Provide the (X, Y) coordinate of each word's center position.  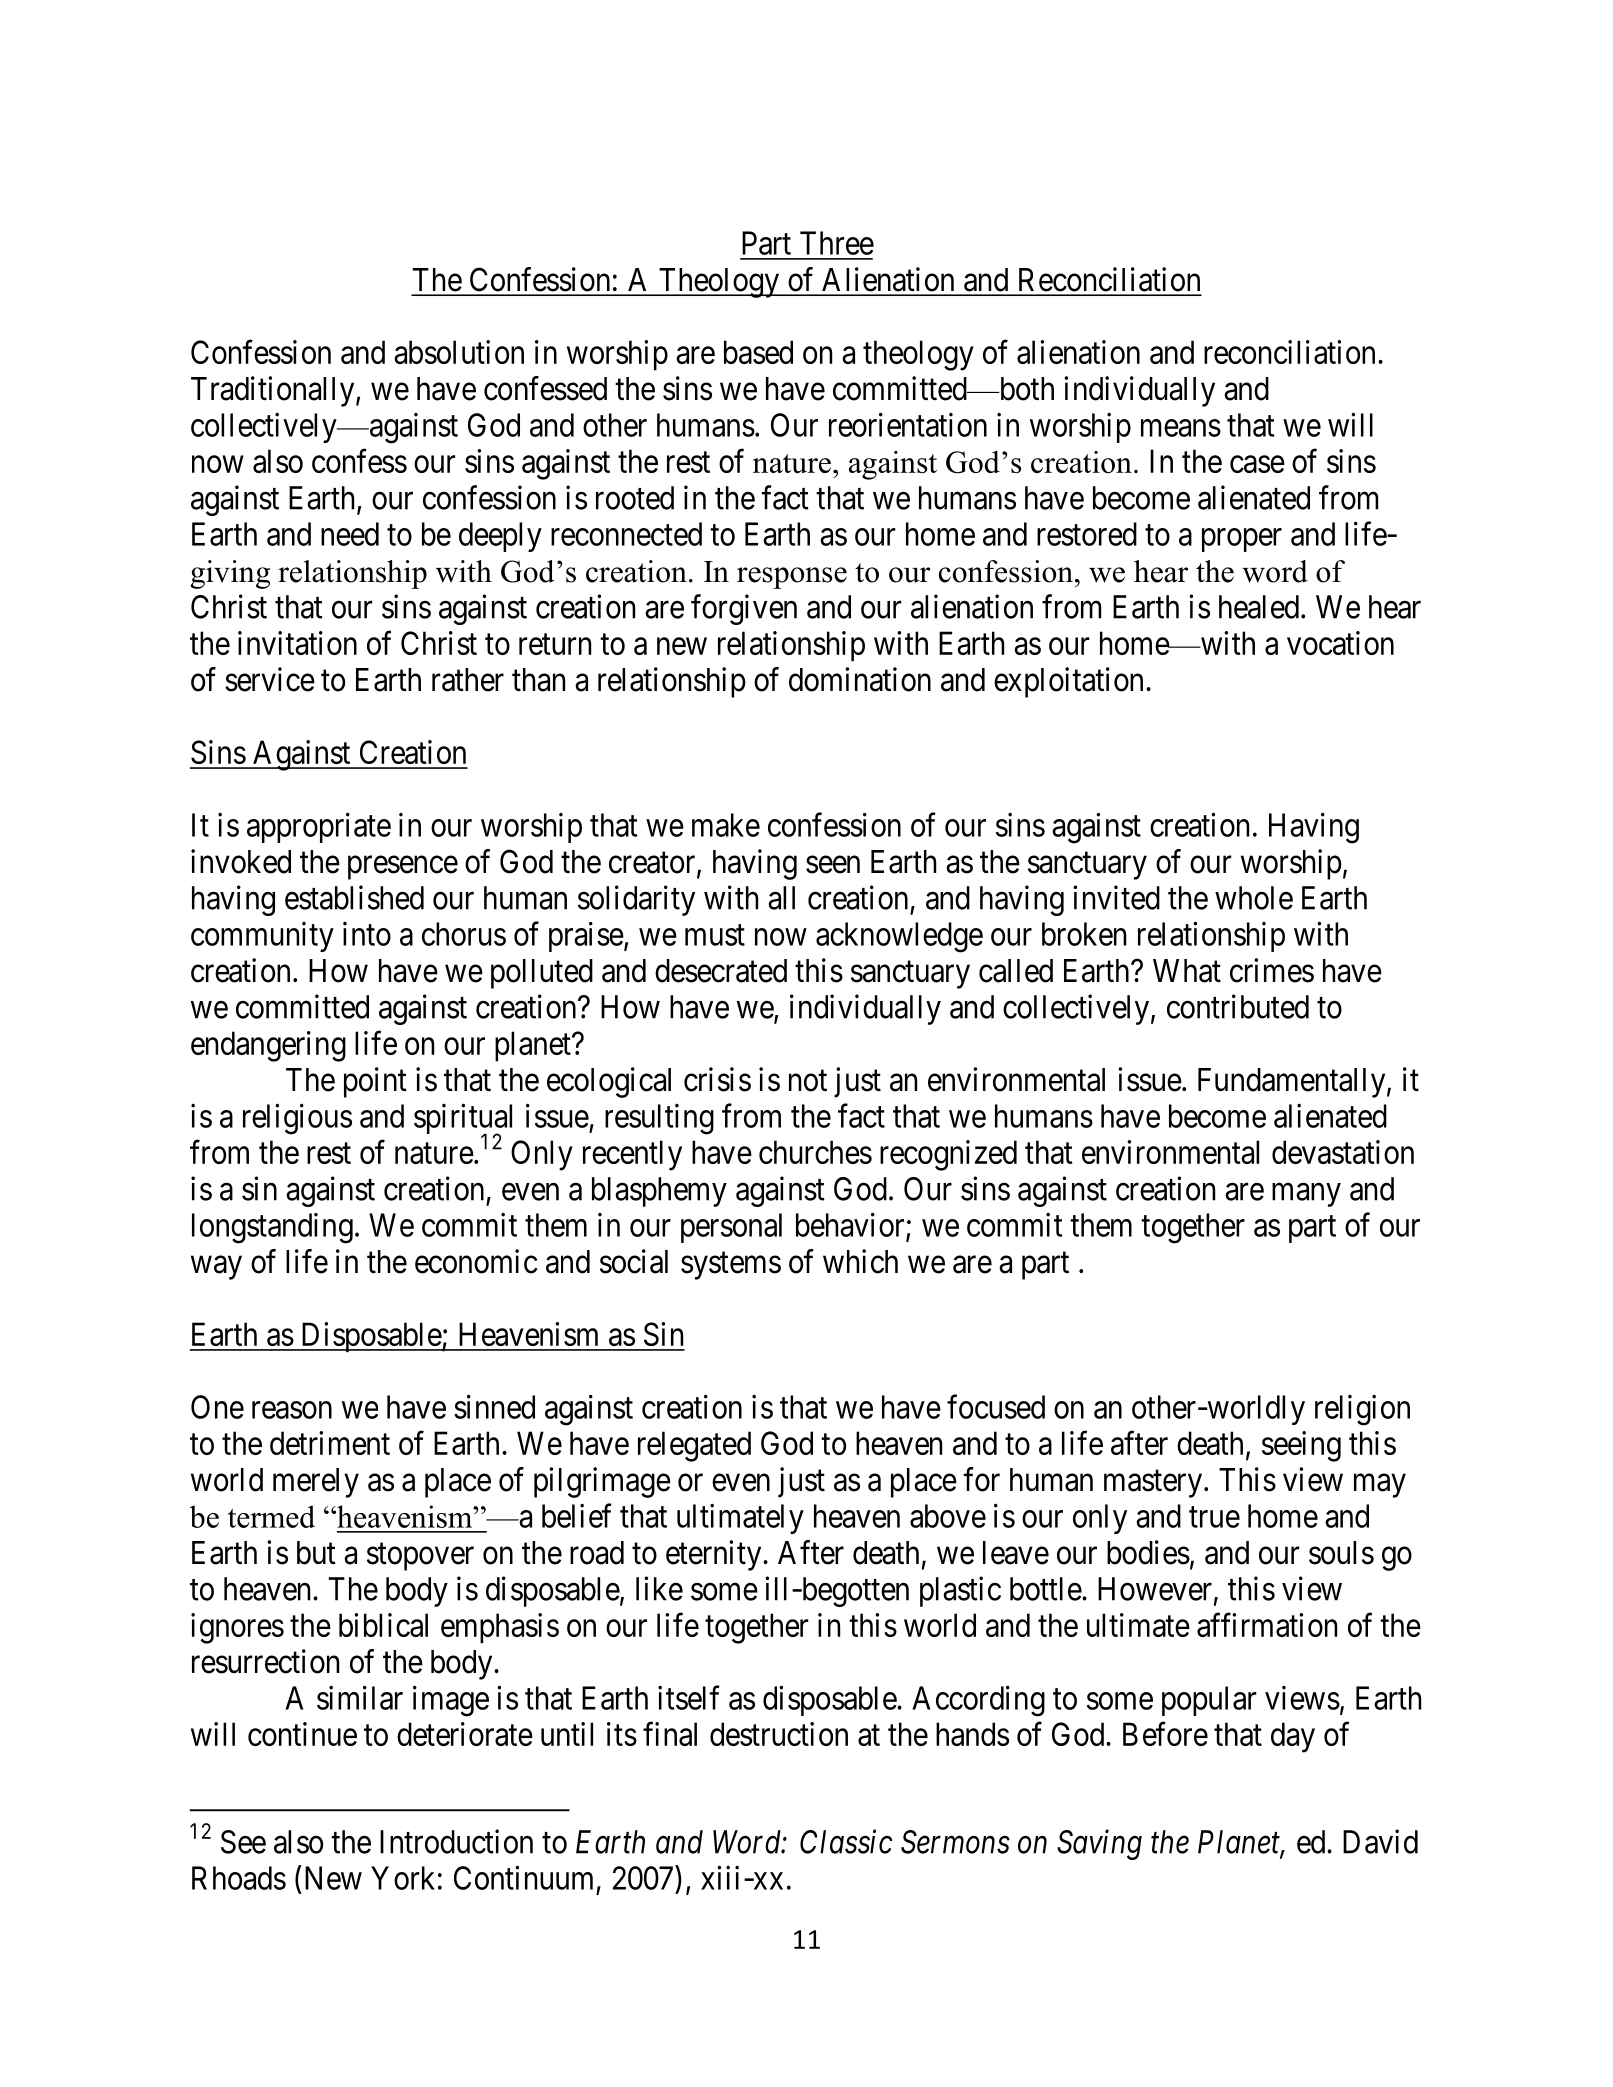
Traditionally (274, 391)
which (860, 1261)
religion (1362, 1410)
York (403, 1878)
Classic (846, 1841)
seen (833, 865)
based (758, 352)
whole (1254, 898)
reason (292, 1410)
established (354, 897)
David (1380, 1841)
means (1181, 428)
